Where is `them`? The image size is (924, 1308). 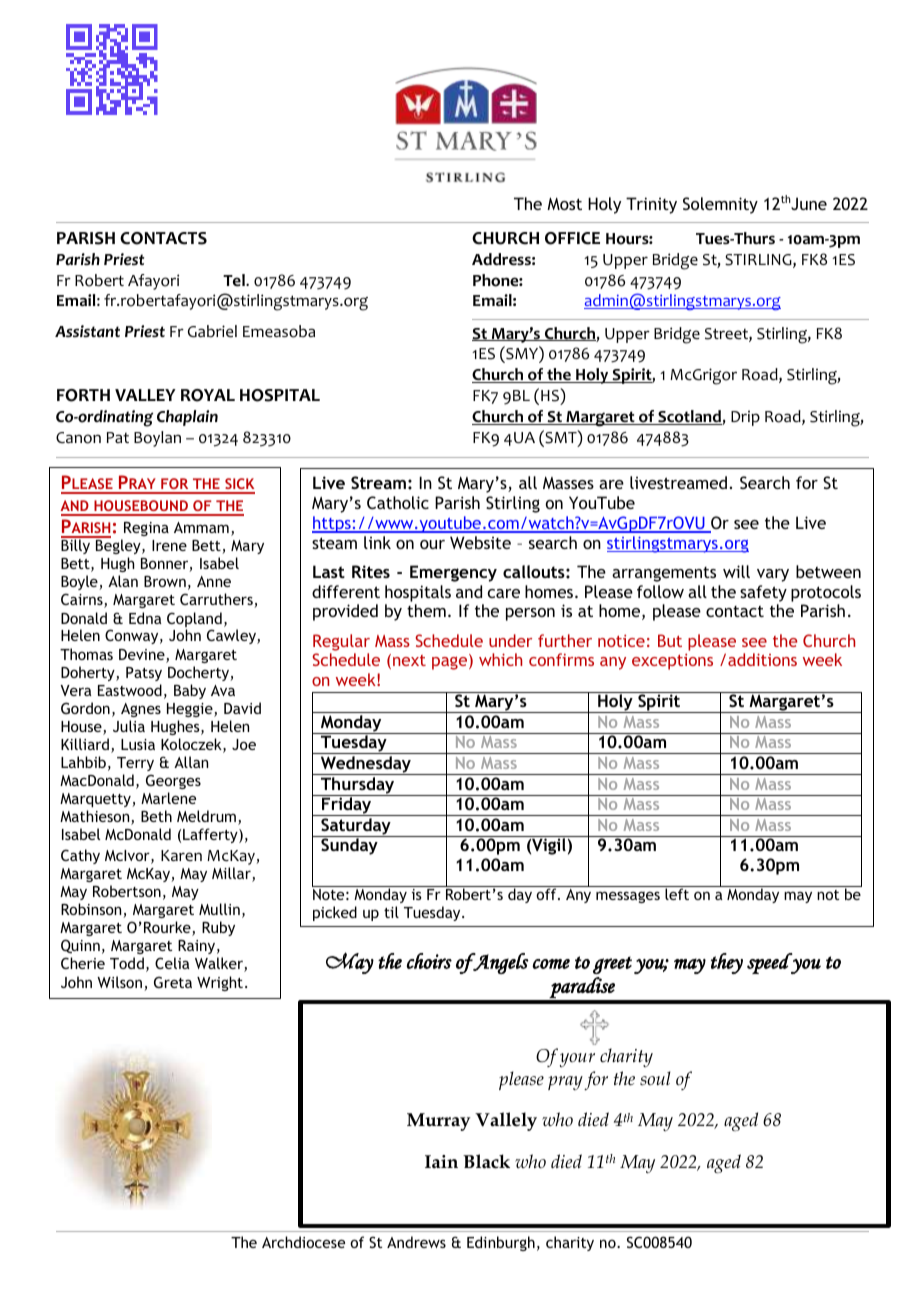 them is located at coordinates (426, 610).
